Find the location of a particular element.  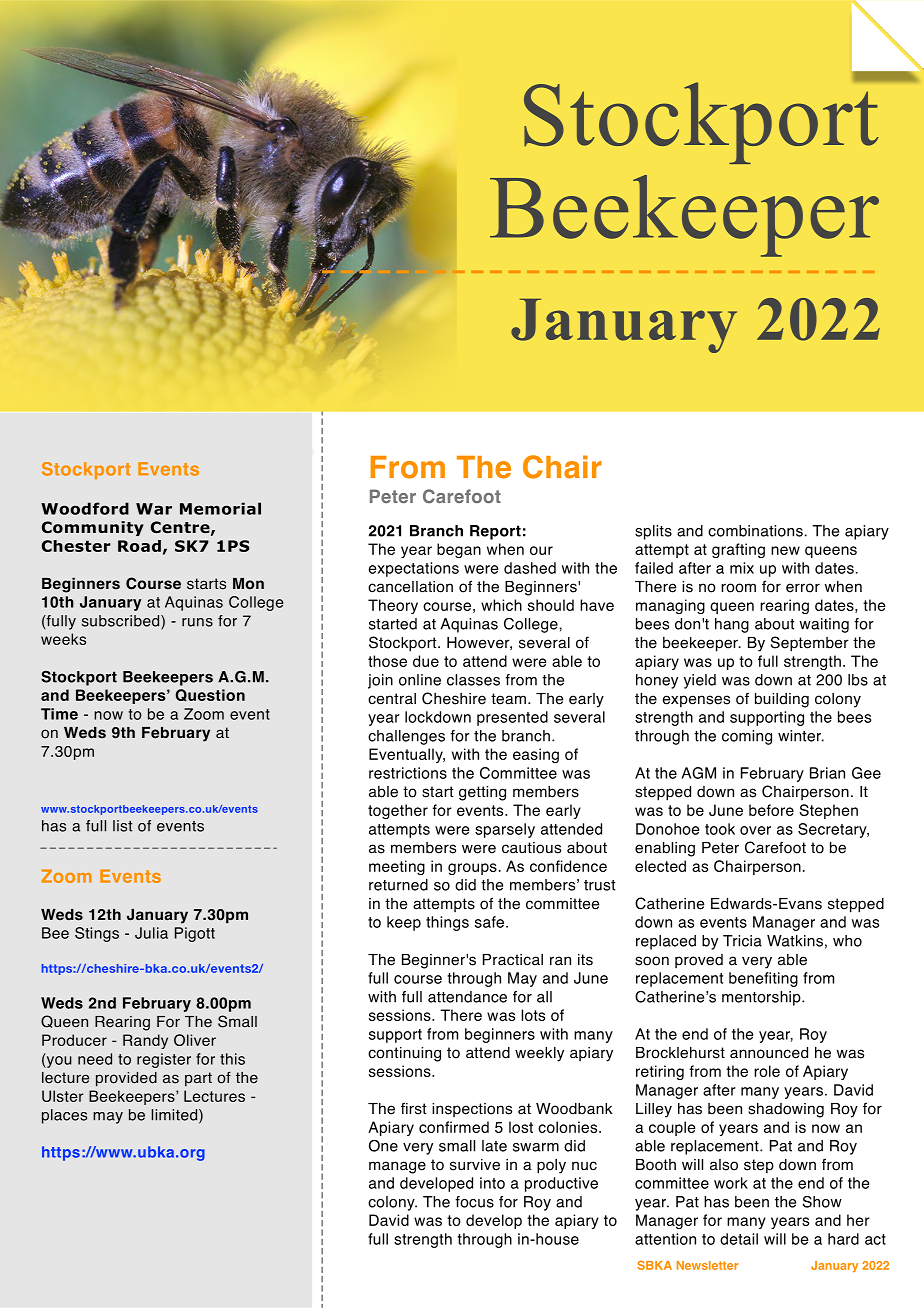

combinations is located at coordinates (755, 531).
